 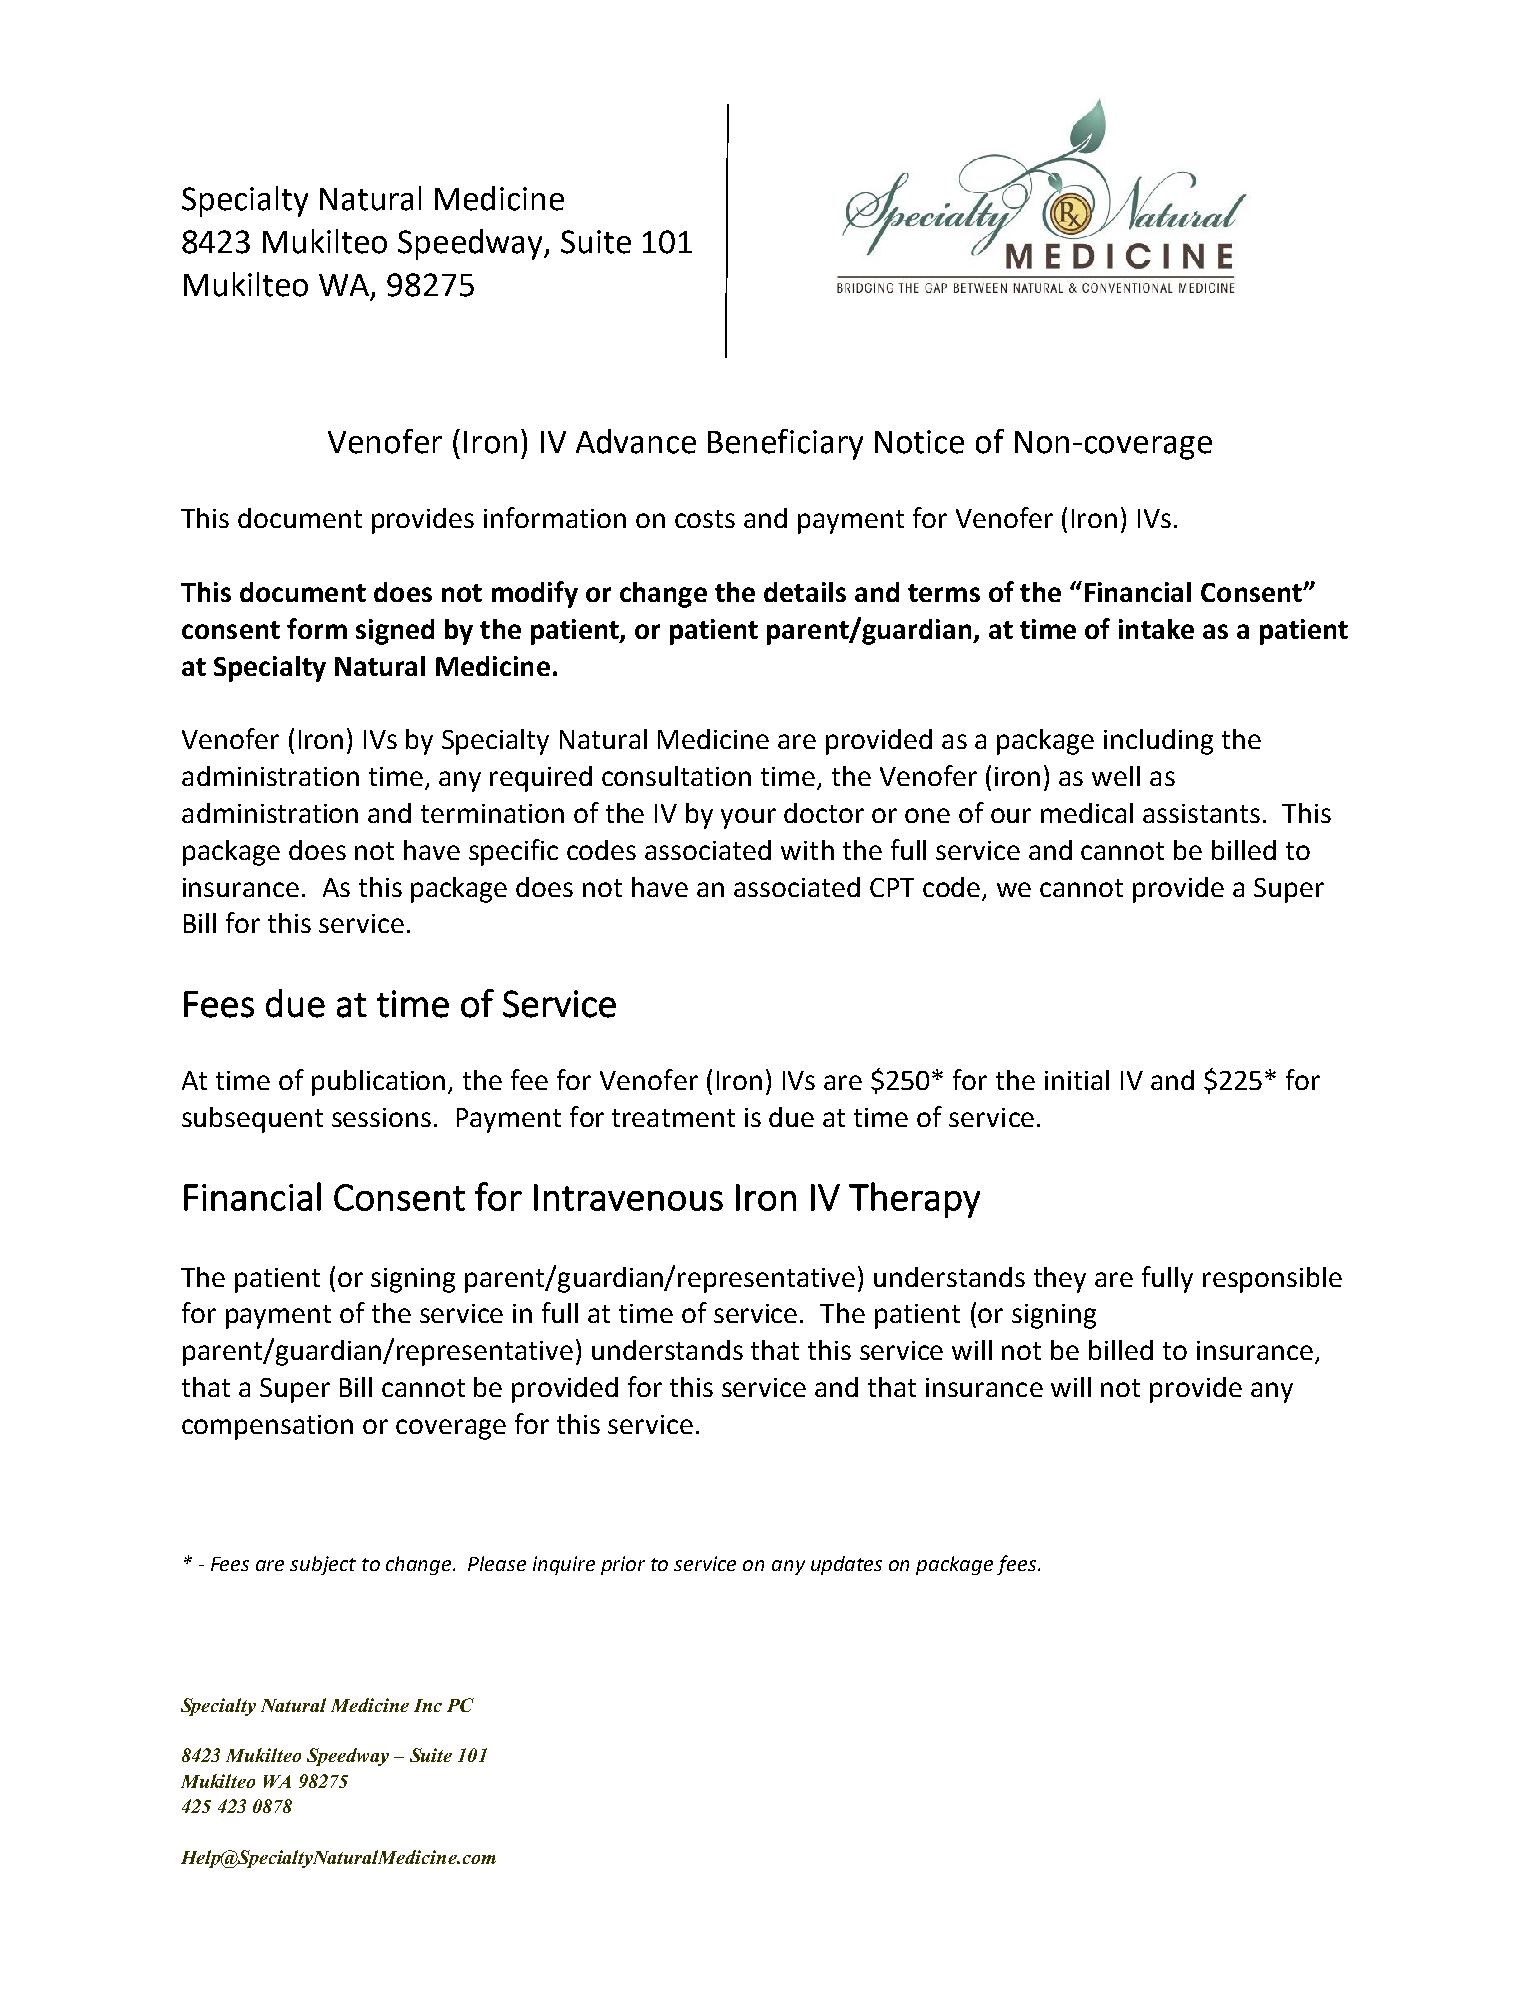 I want to click on initial, so click(x=1077, y=1080).
